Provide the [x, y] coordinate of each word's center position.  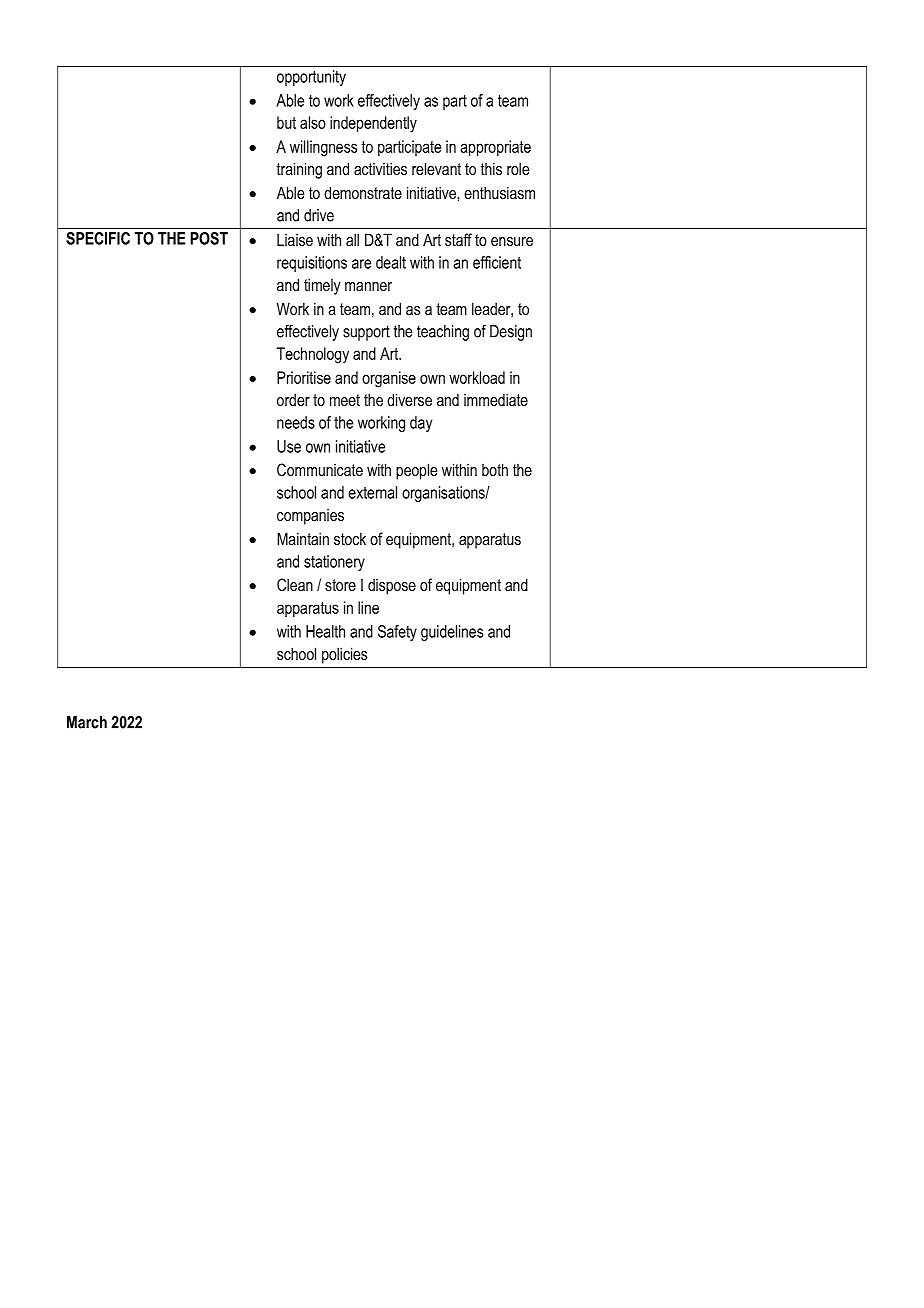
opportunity [311, 78]
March [87, 722]
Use [289, 446]
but [286, 122]
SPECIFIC [98, 238]
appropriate [495, 148]
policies [344, 655]
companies [310, 517]
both [495, 469]
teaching [443, 333]
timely [322, 286]
